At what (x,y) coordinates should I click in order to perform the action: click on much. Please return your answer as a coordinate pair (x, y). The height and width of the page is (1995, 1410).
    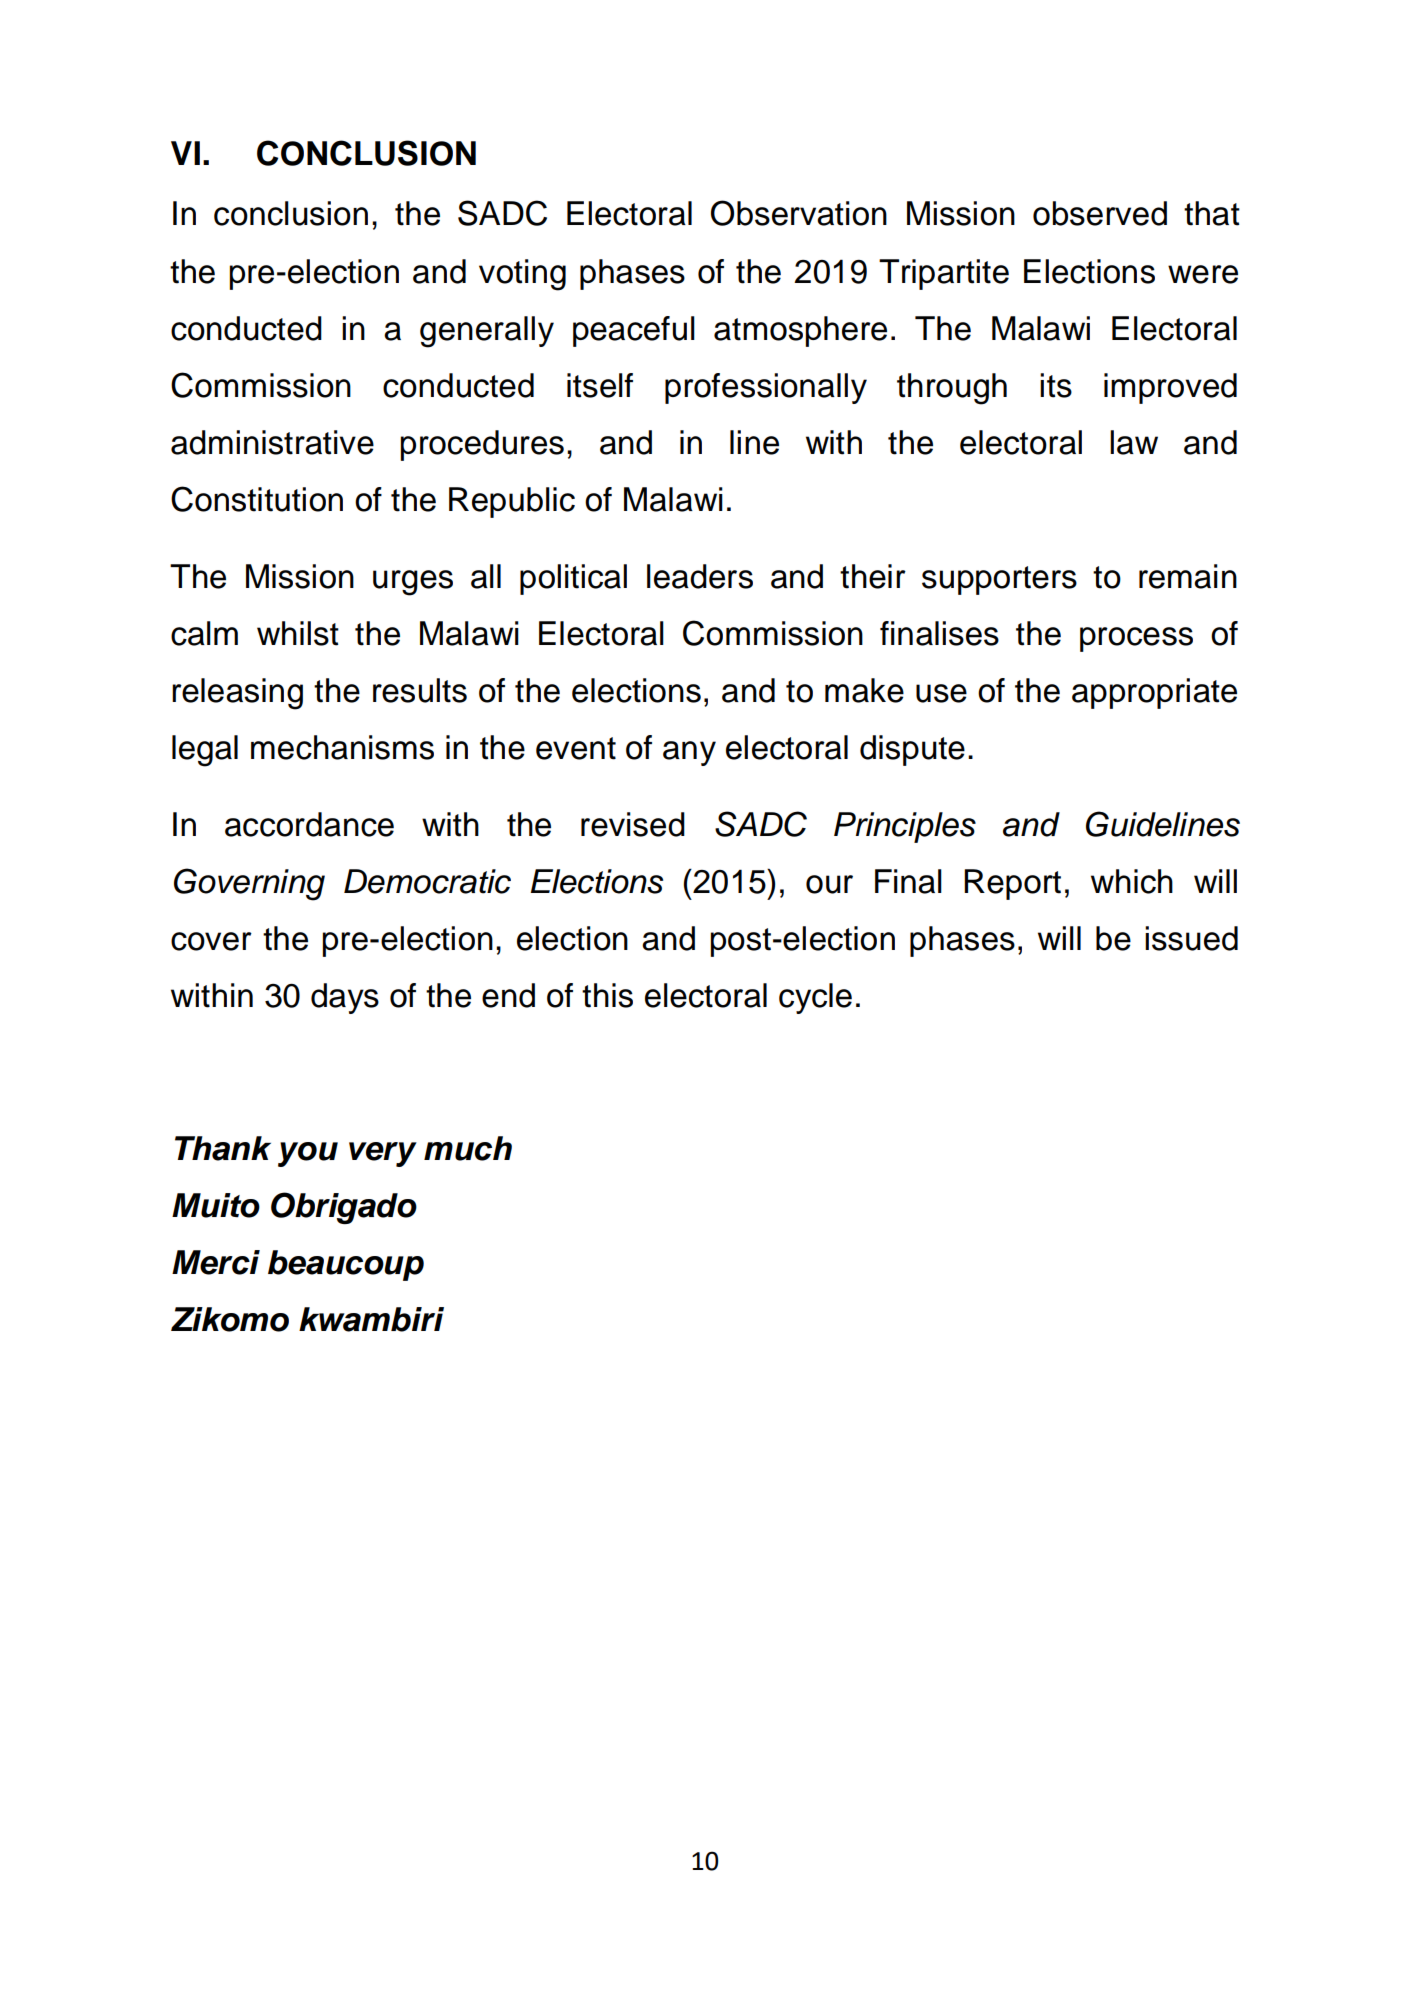
    Looking at the image, I should click on (468, 1148).
